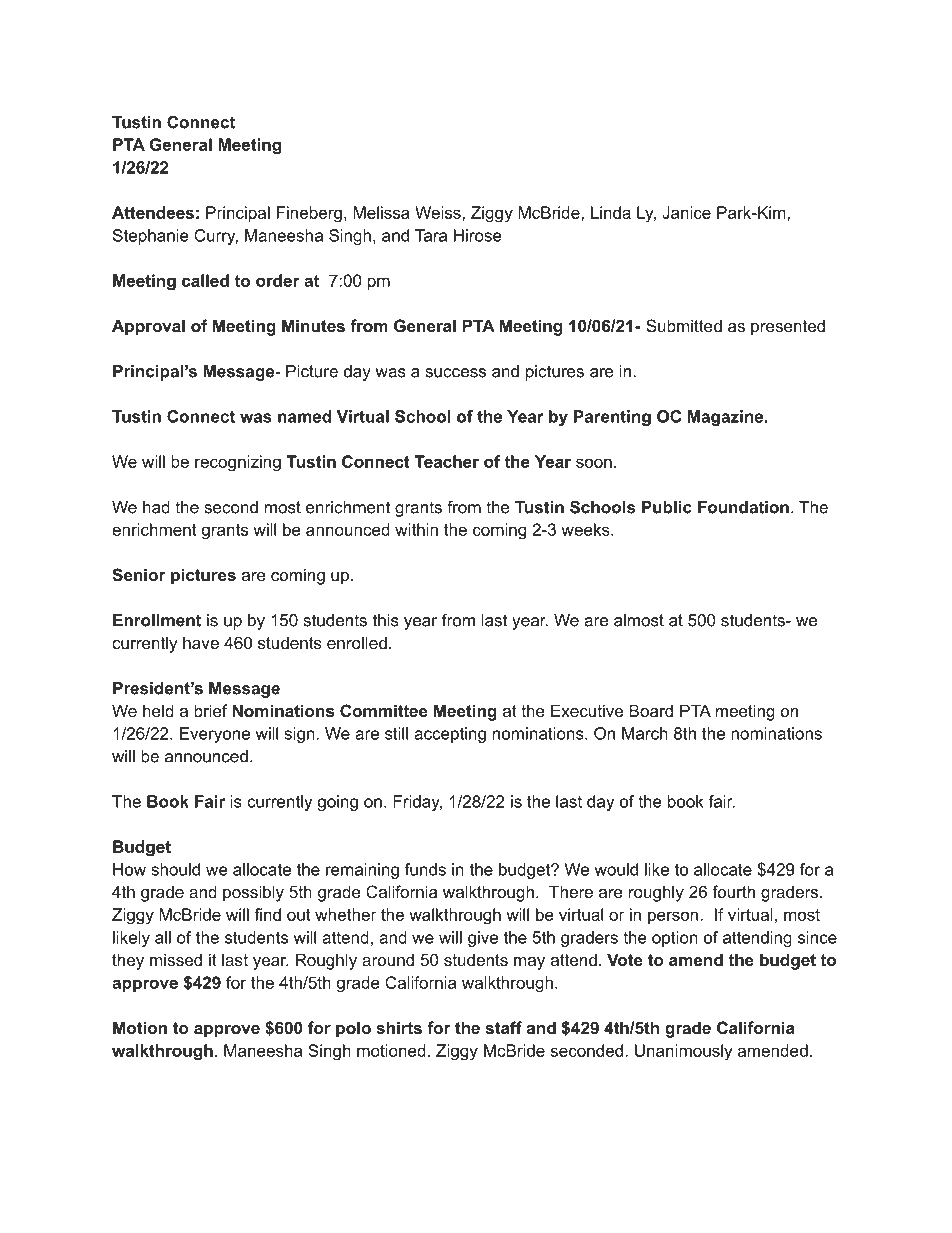 This screenshot has width=952, height=1233. What do you see at coordinates (683, 1052) in the screenshot?
I see `Unanimously` at bounding box center [683, 1052].
